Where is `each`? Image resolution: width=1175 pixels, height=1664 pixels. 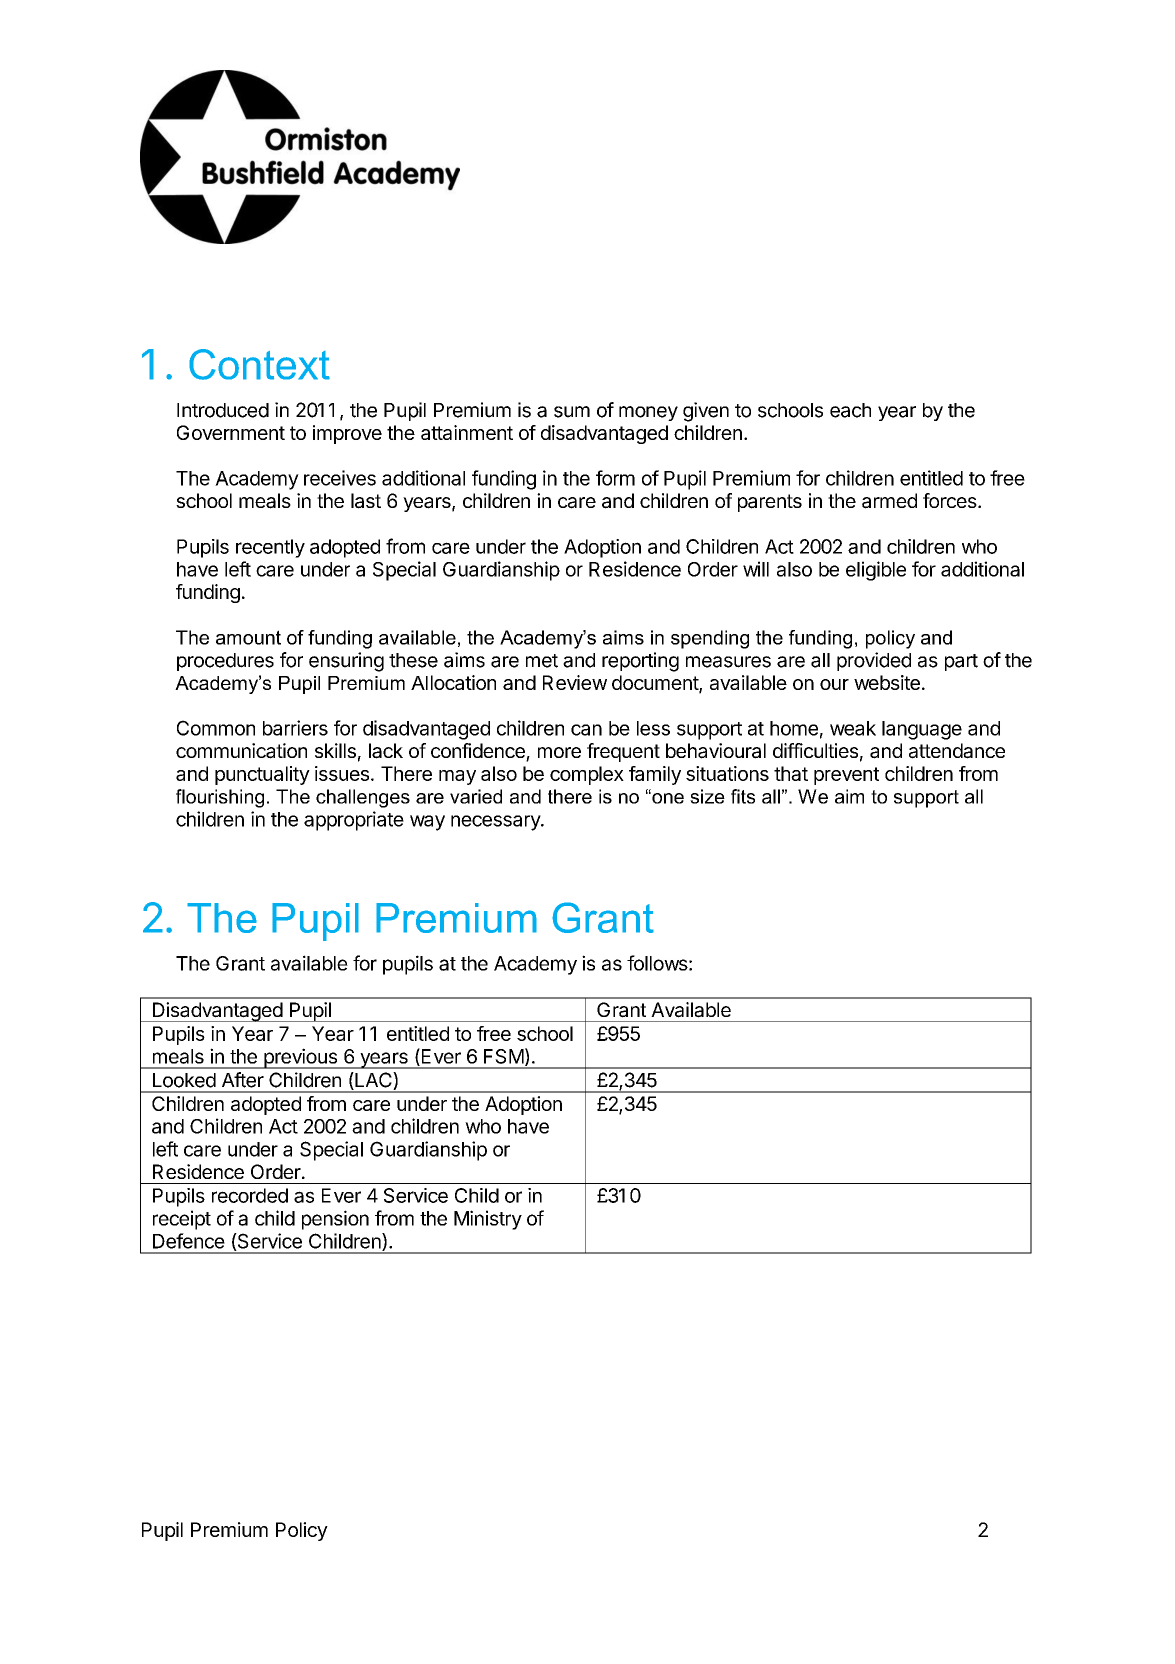 each is located at coordinates (850, 410).
